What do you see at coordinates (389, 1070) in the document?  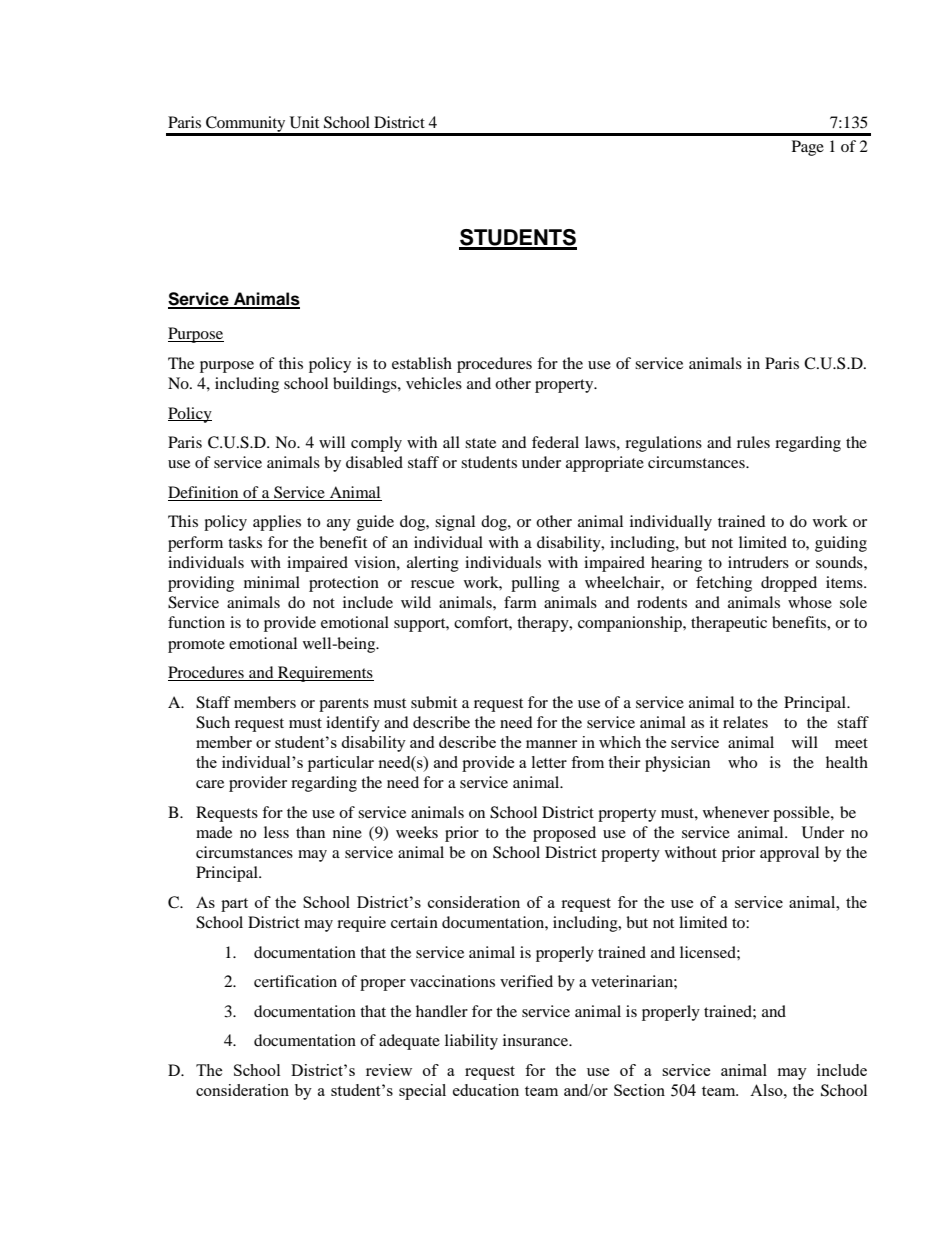 I see `review` at bounding box center [389, 1070].
